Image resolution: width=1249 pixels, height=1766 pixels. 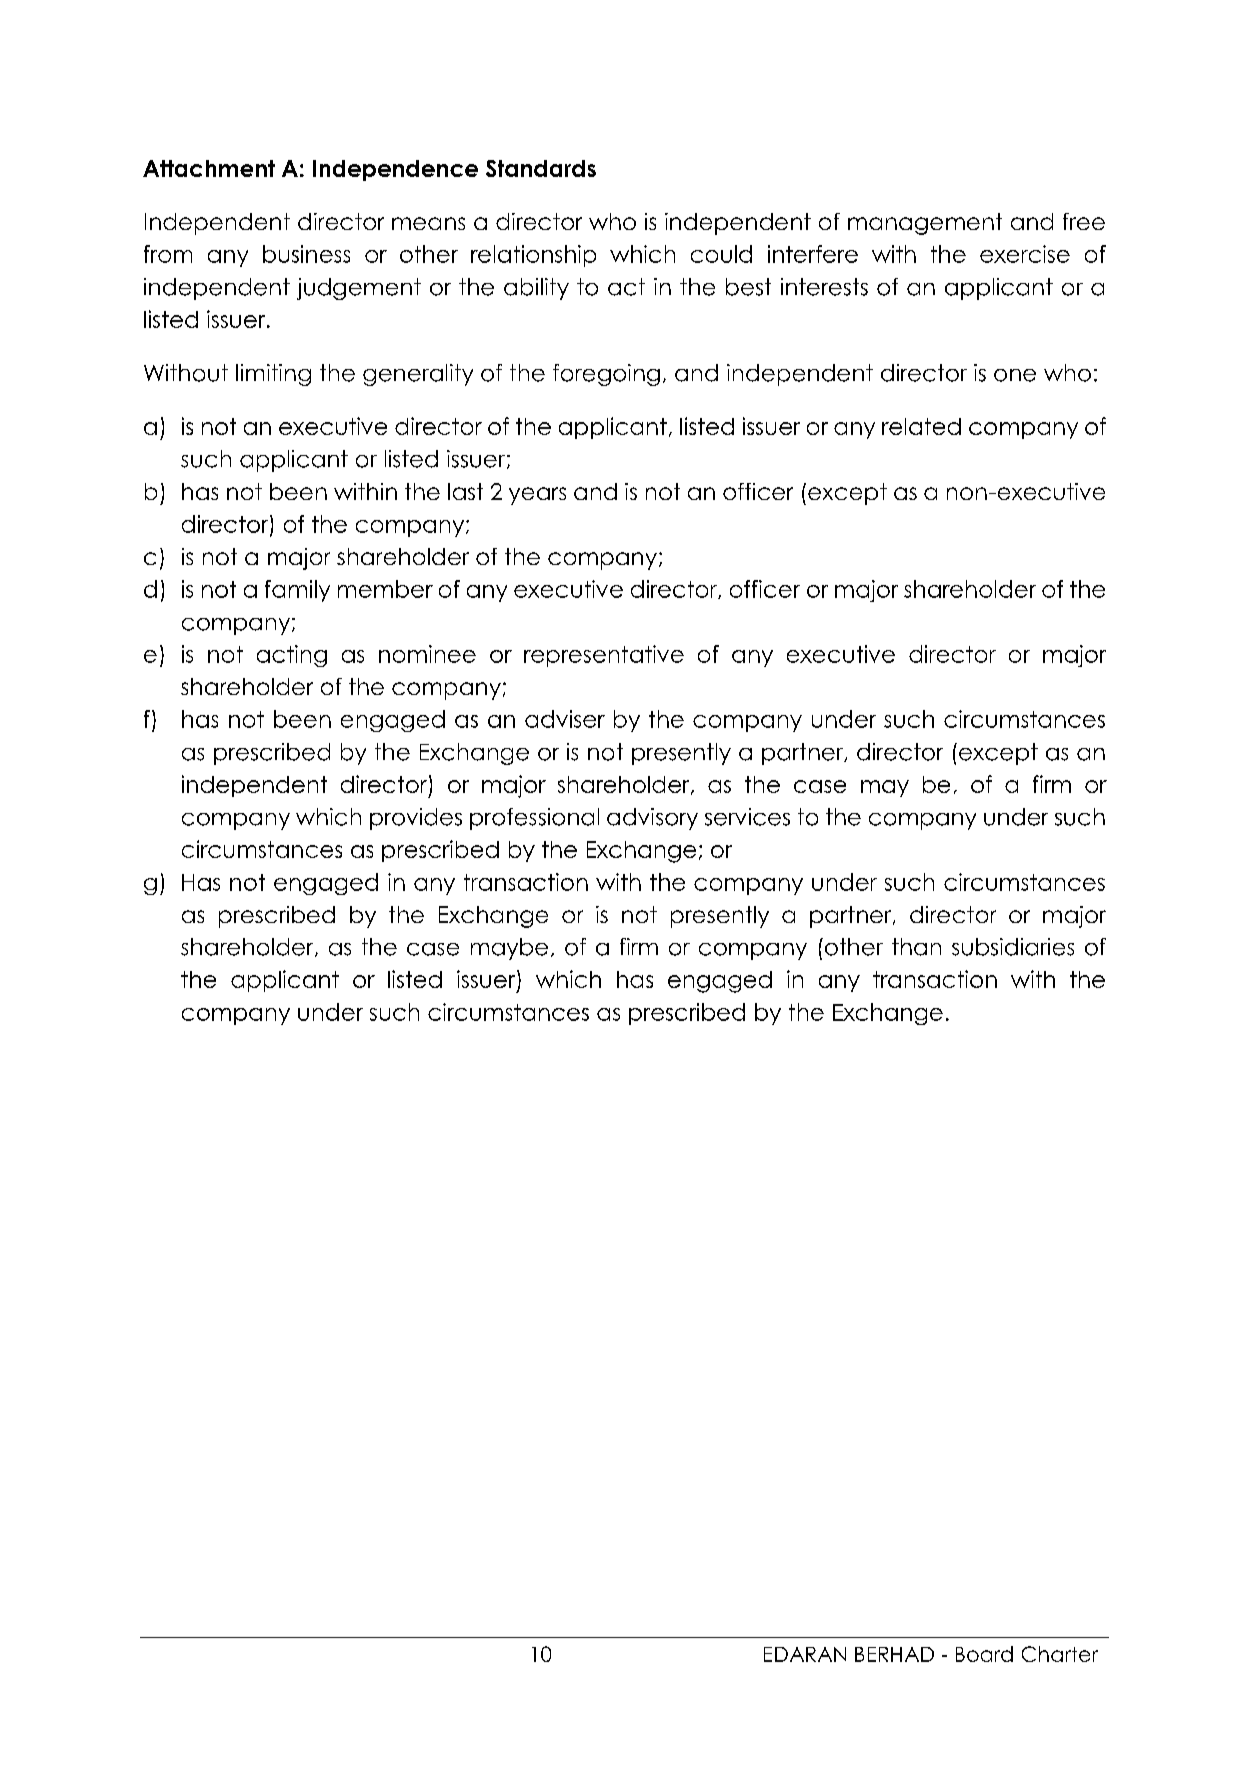 I want to click on Standards, so click(x=541, y=168).
